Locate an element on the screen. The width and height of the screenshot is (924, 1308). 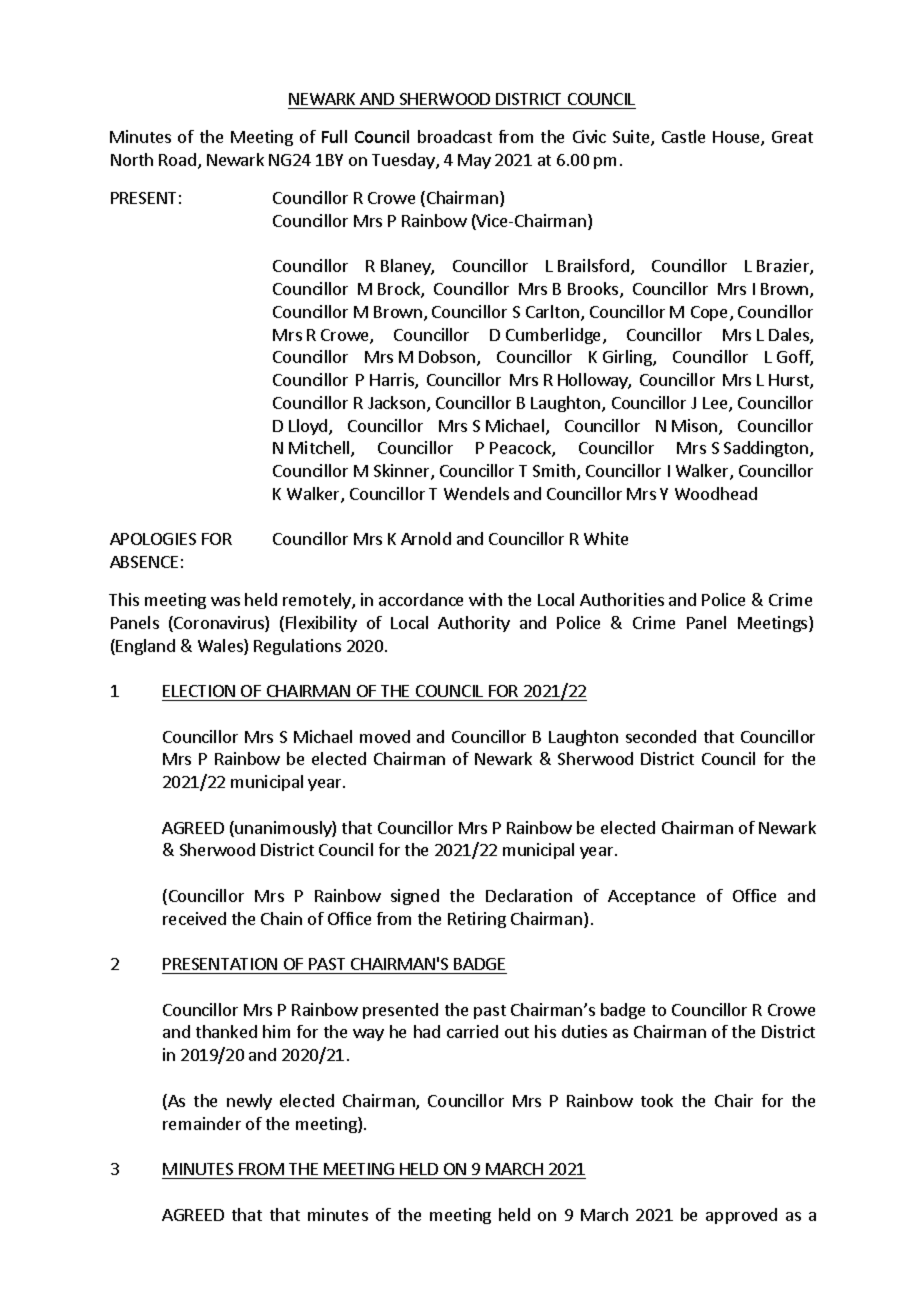
North is located at coordinates (132, 159).
